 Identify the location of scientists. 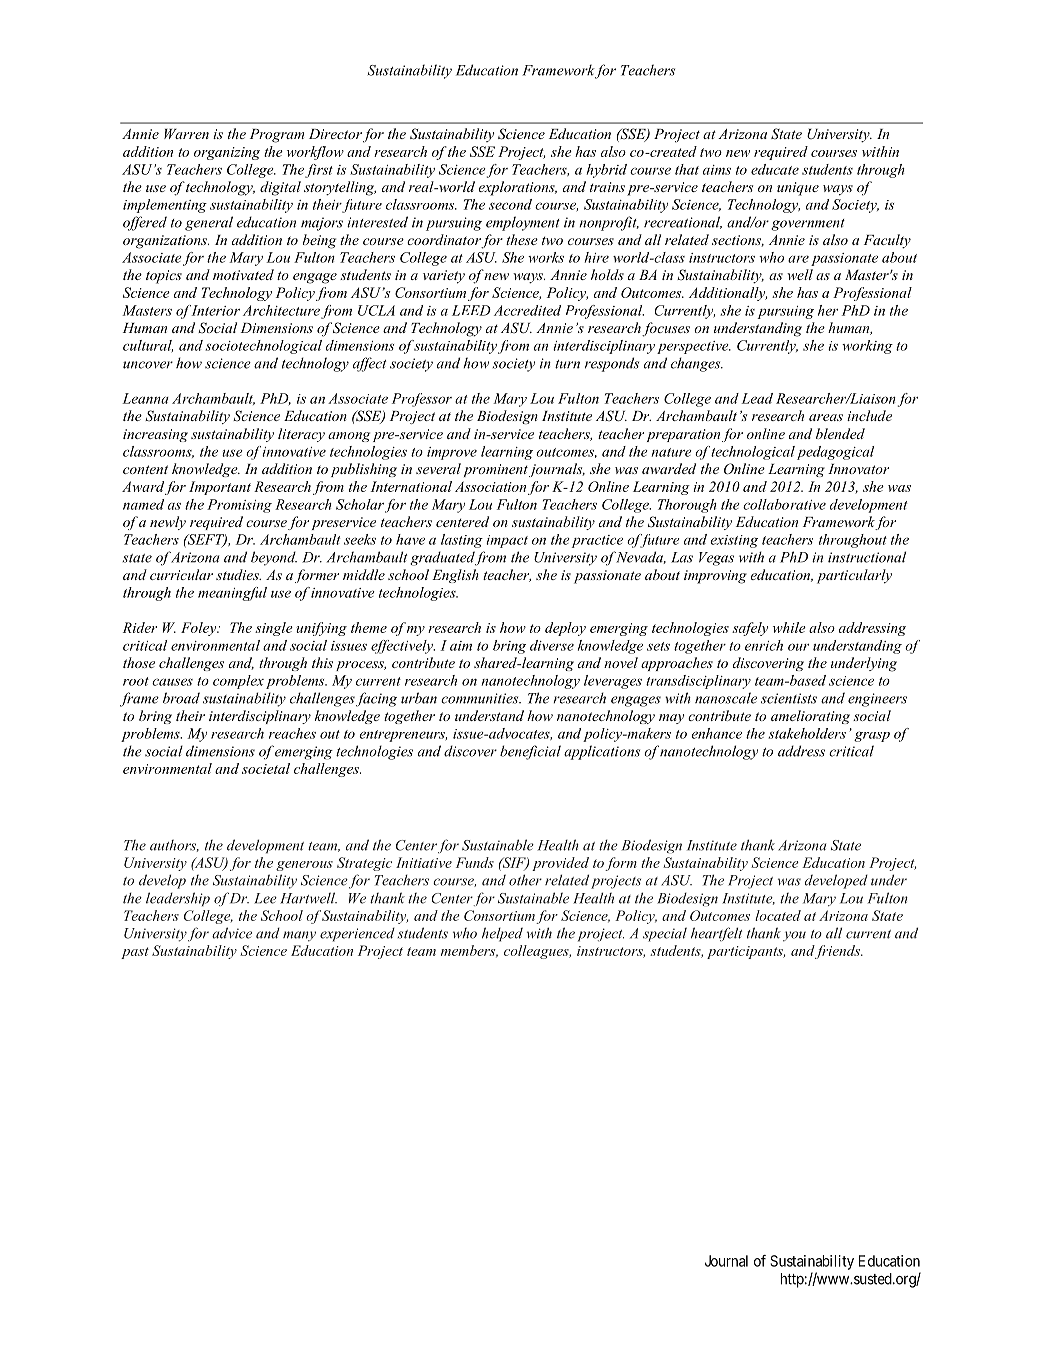
(789, 698).
